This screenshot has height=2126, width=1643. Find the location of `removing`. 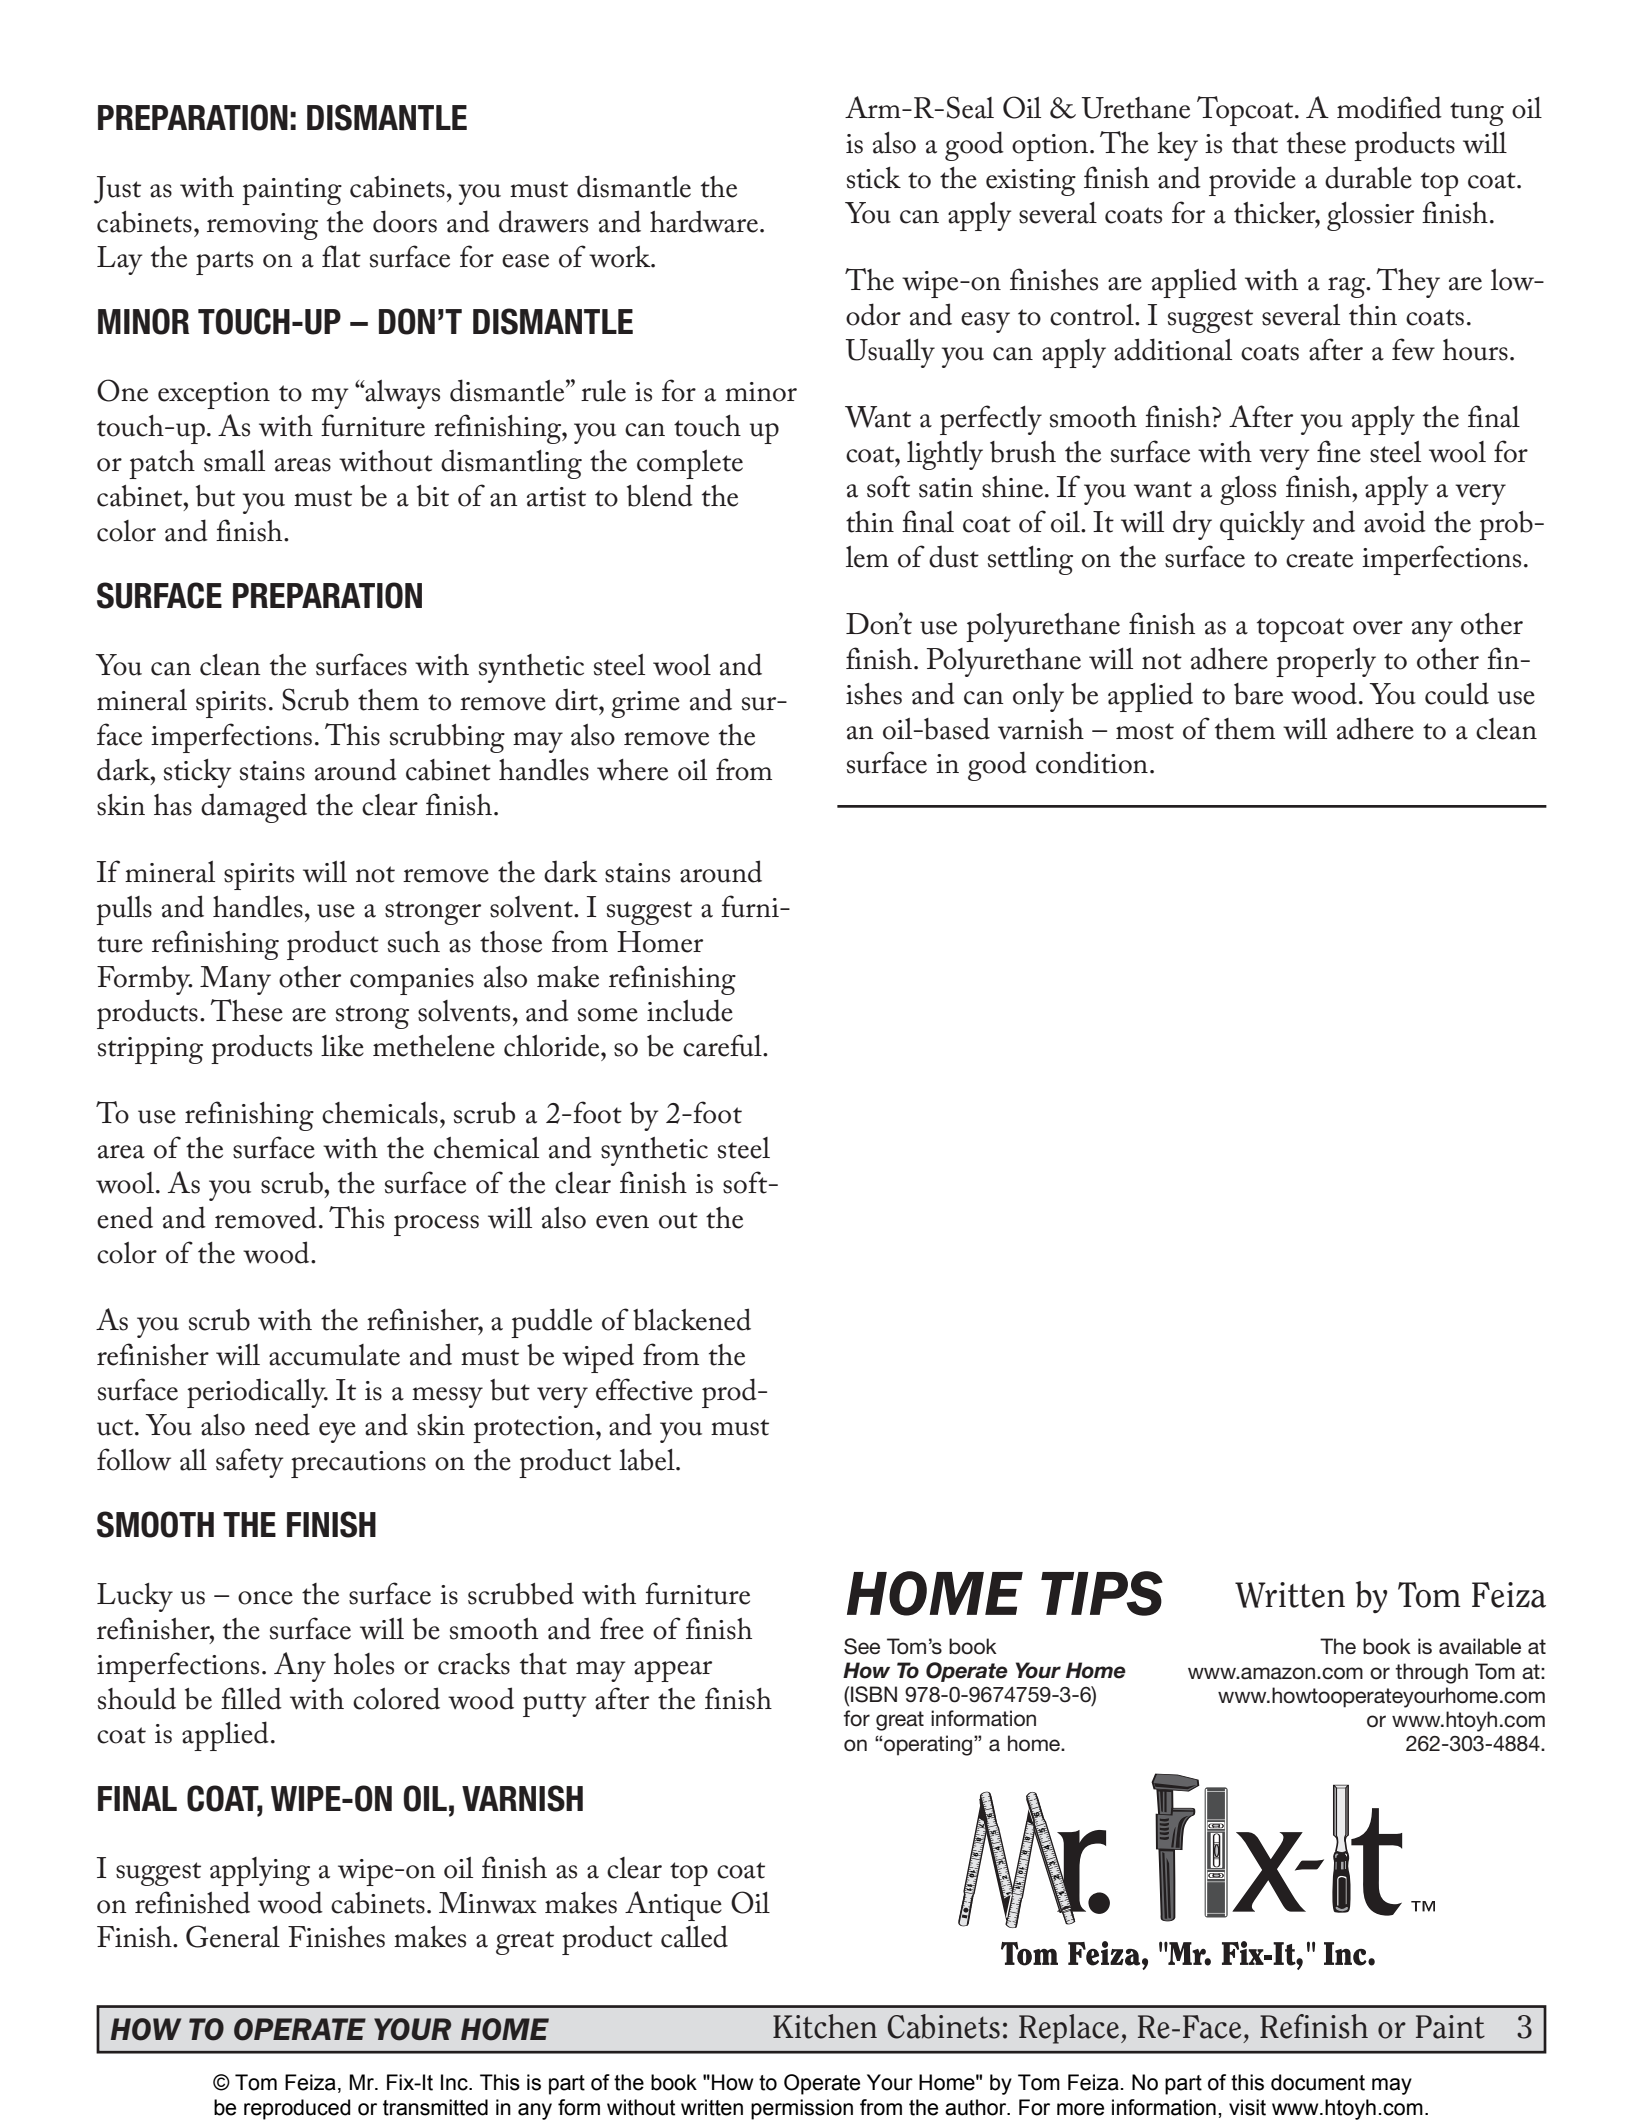

removing is located at coordinates (262, 226).
